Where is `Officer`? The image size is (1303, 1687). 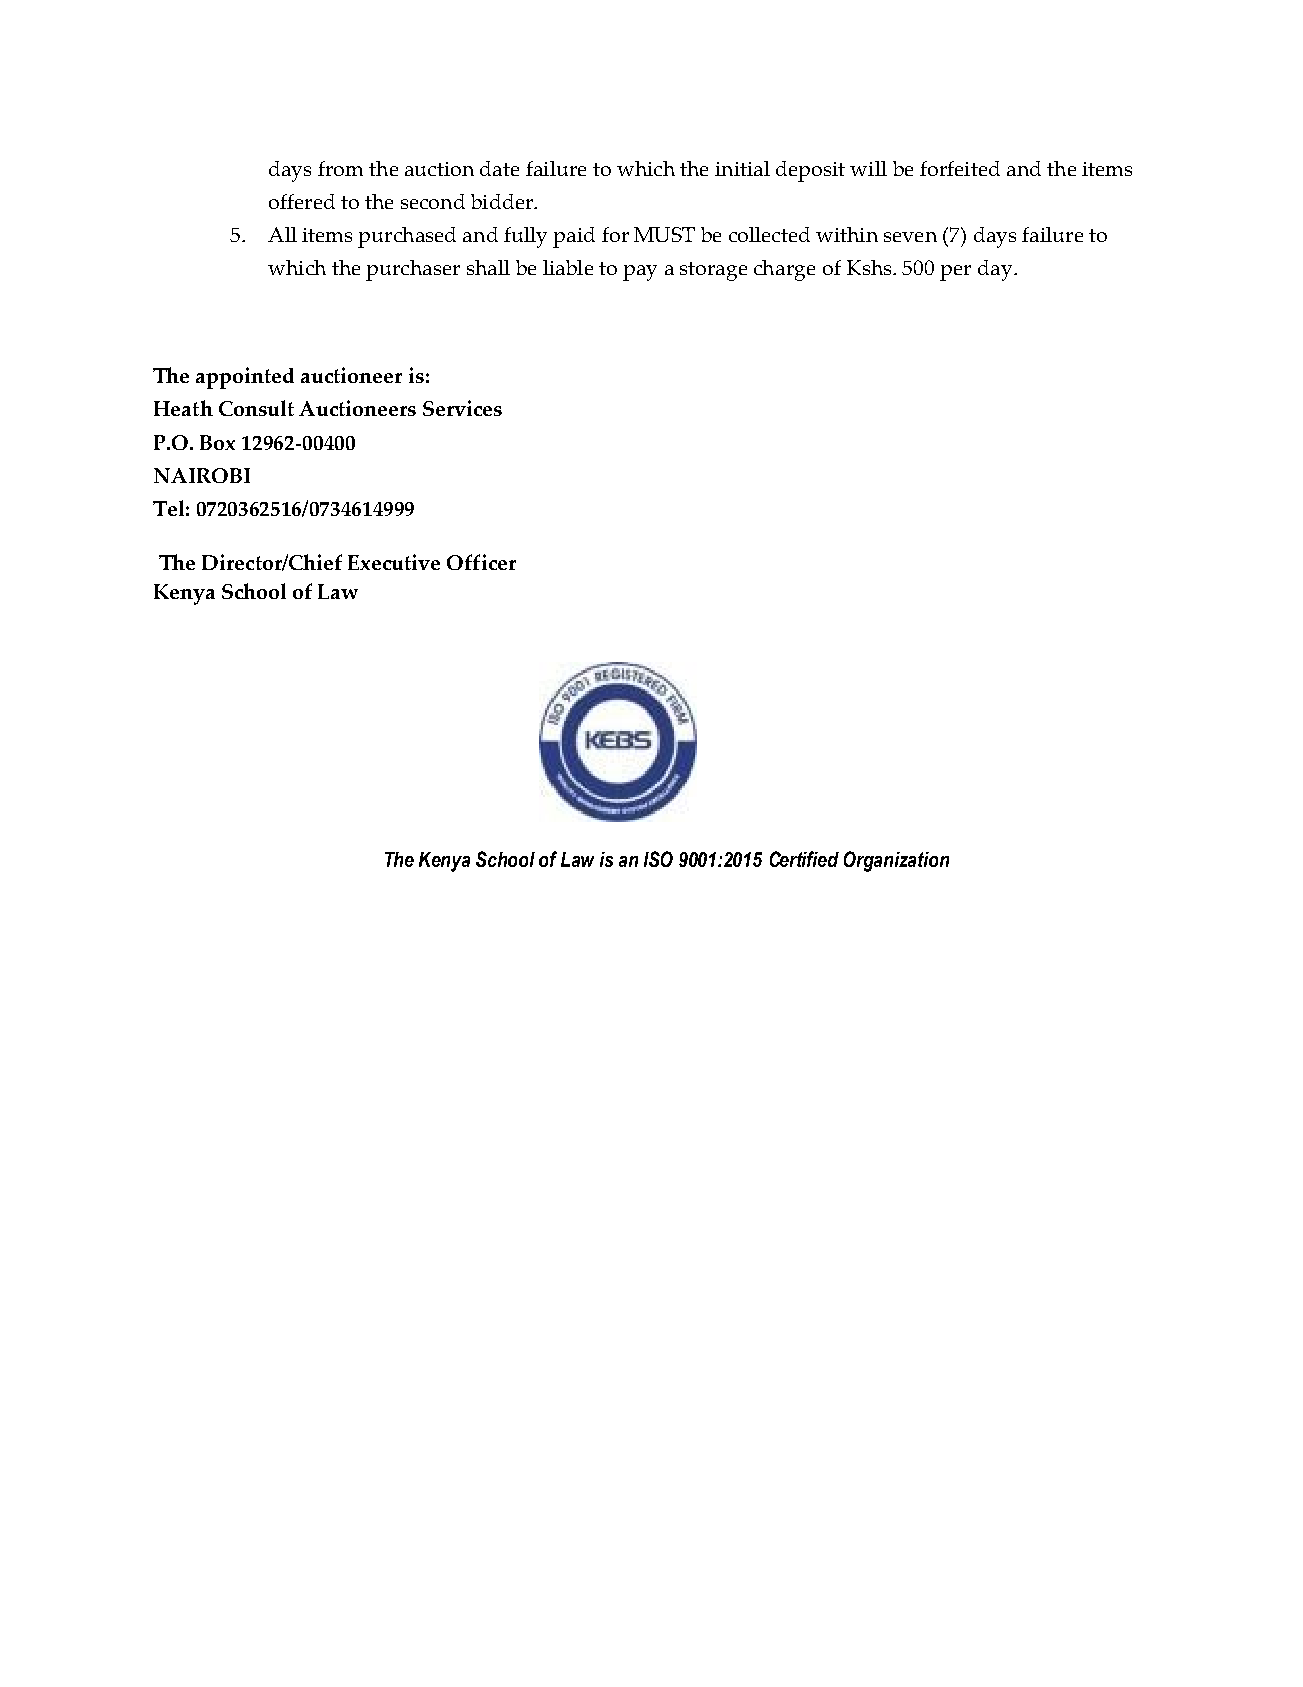 Officer is located at coordinates (481, 562).
